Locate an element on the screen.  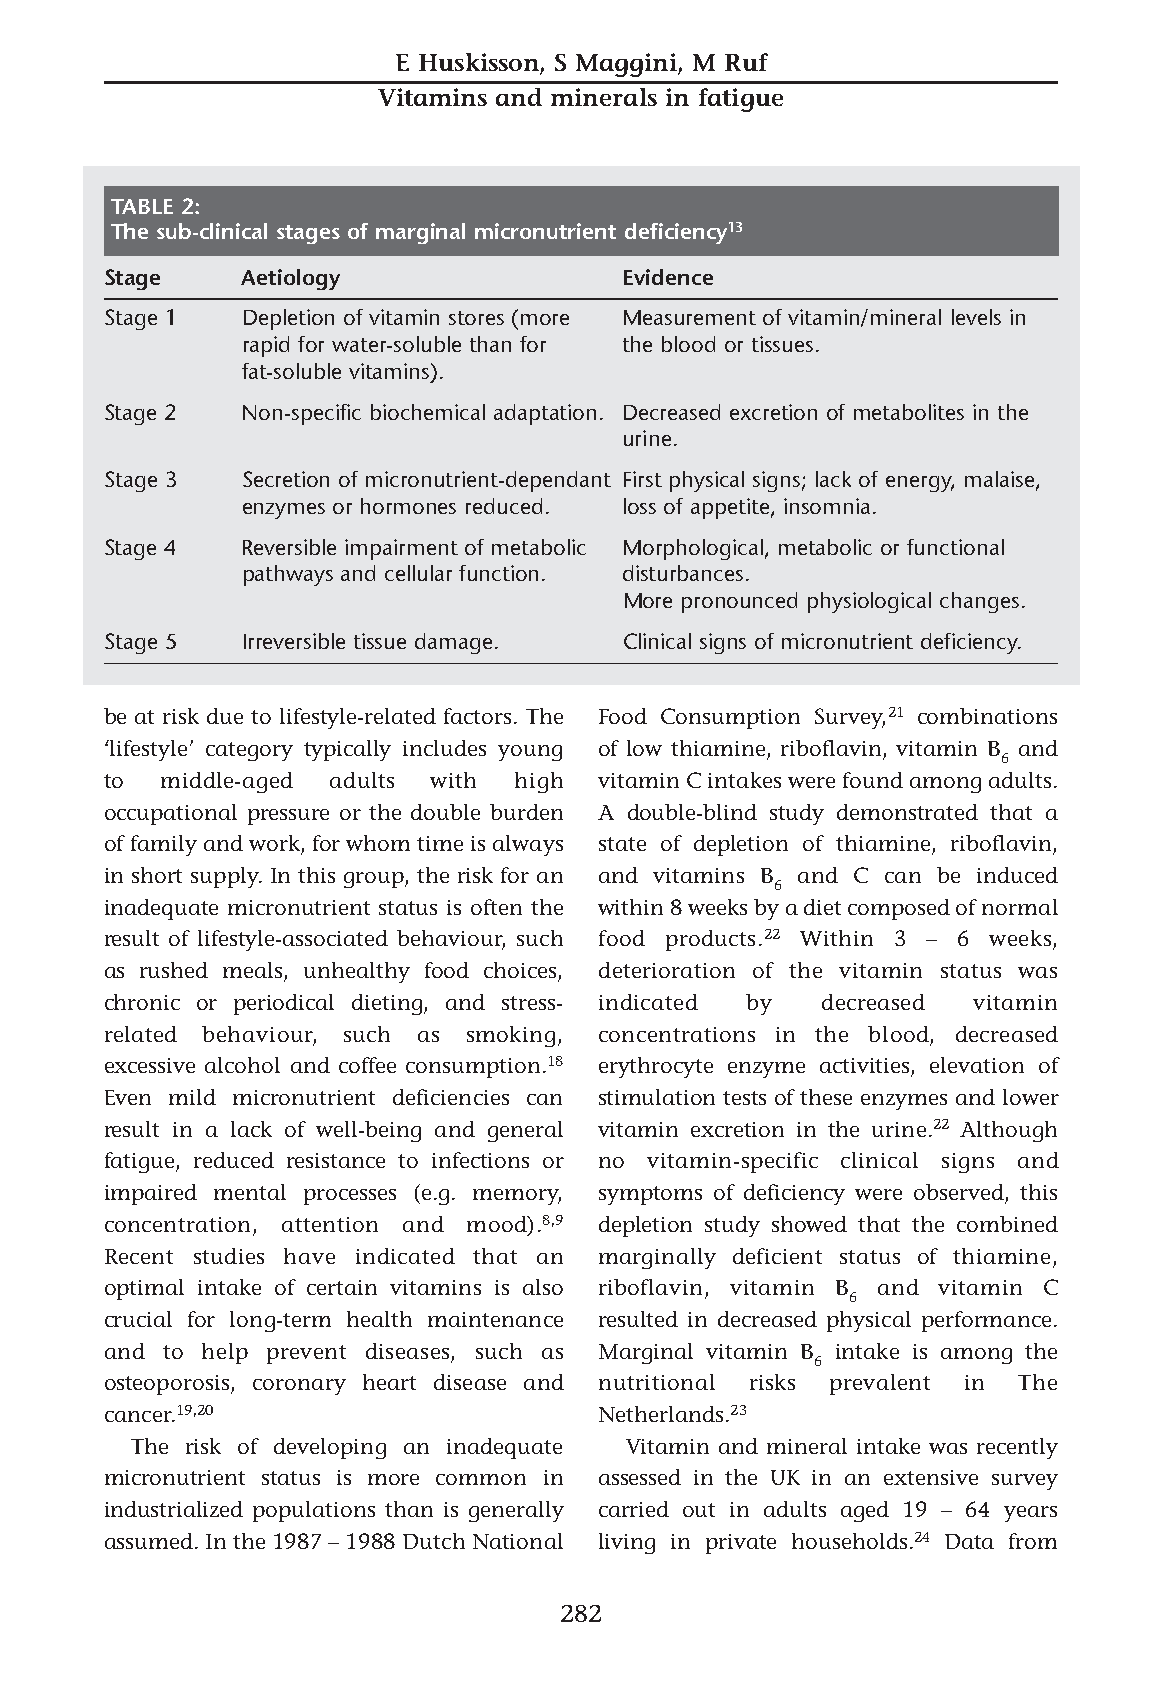
adaptation is located at coordinates (545, 414).
